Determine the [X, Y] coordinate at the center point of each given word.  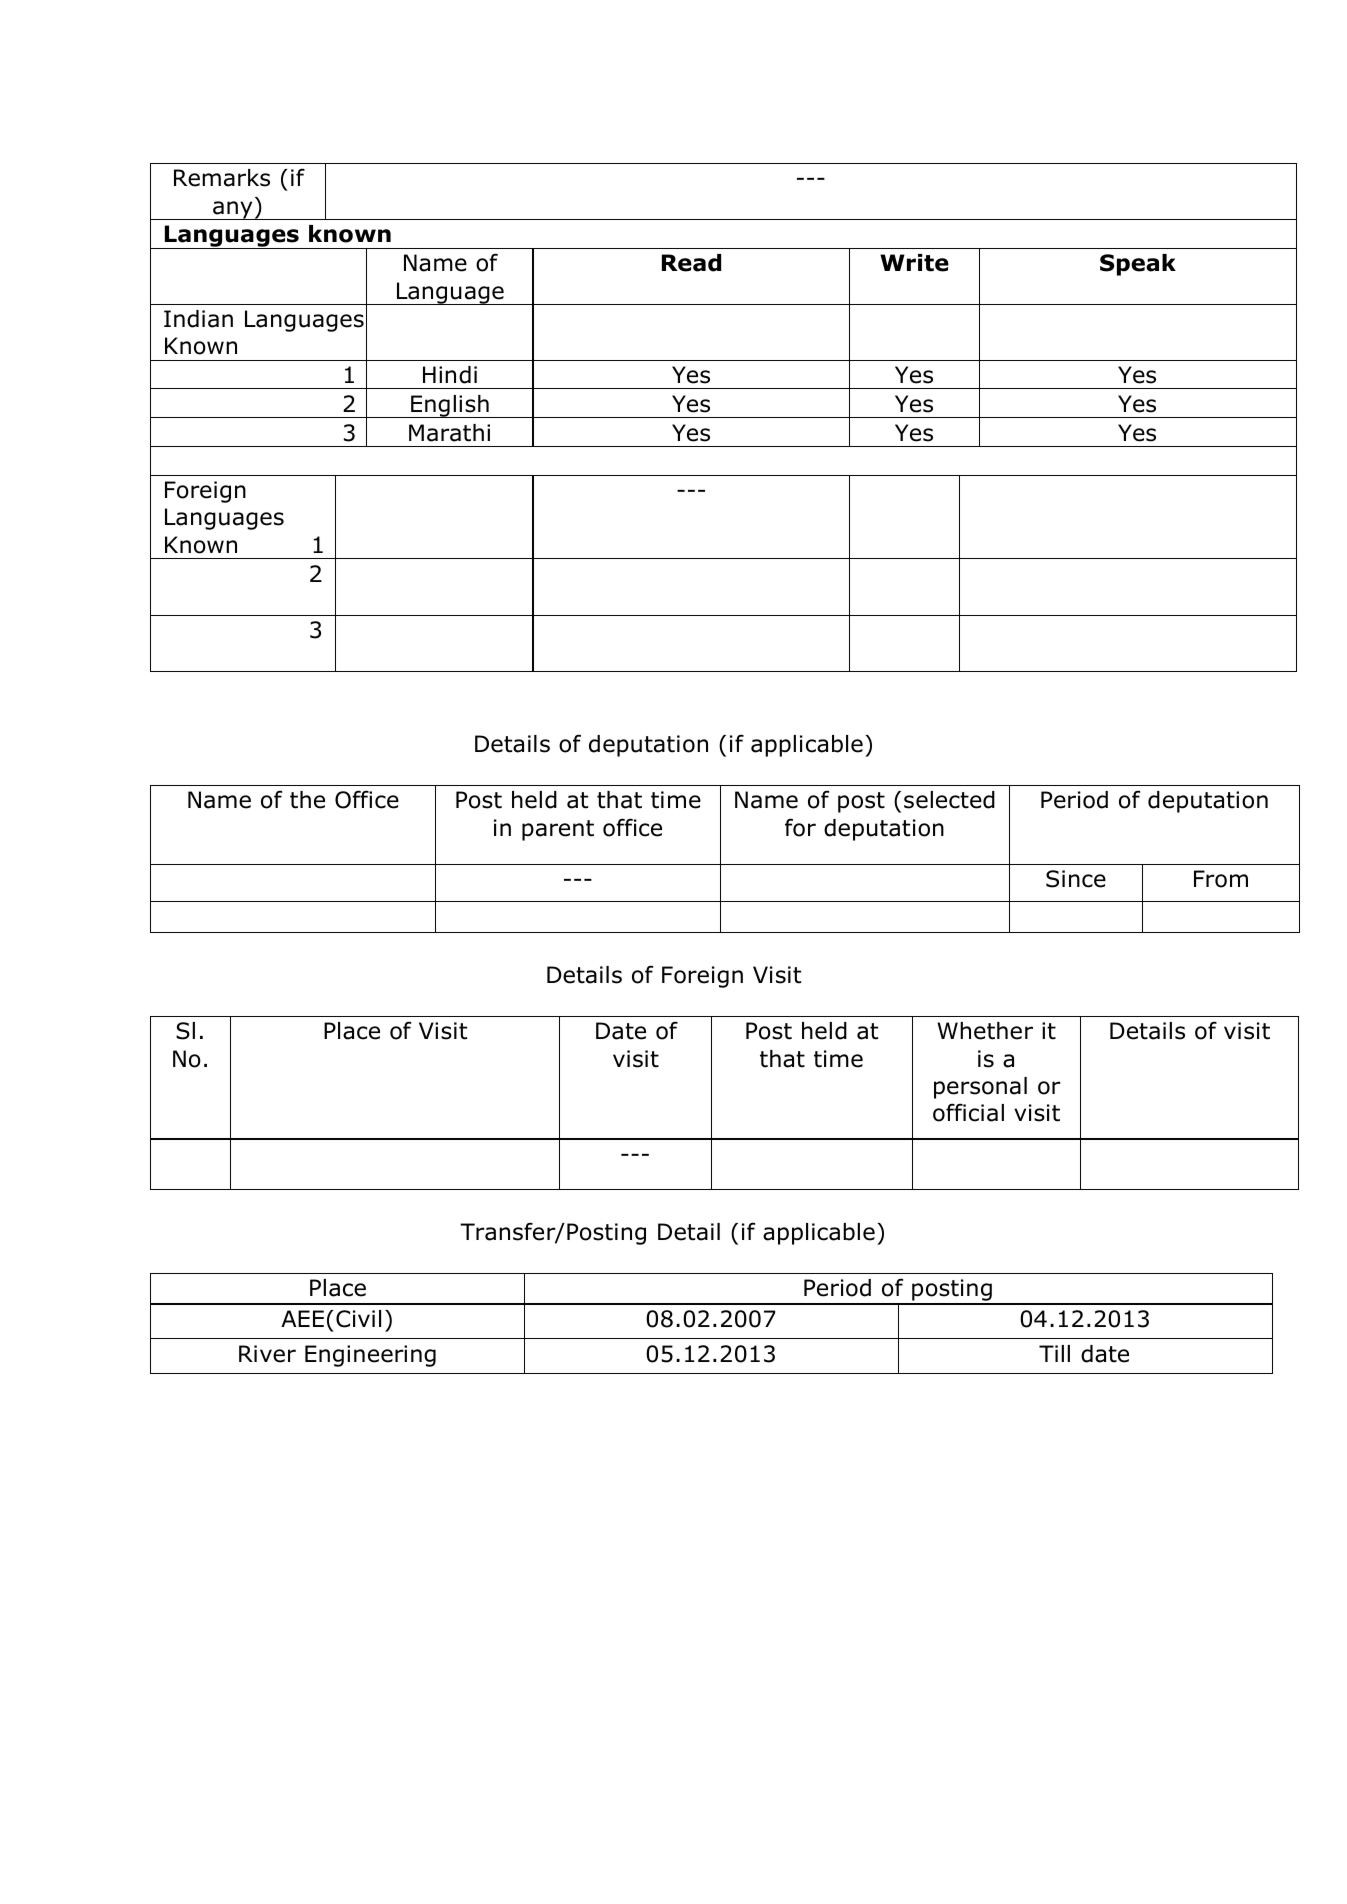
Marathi [449, 433]
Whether [985, 1031]
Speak [1138, 265]
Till [1054, 1353]
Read [691, 263]
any [233, 210]
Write [914, 263]
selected [949, 800]
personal [980, 1088]
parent [558, 830]
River [267, 1354]
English [450, 406]
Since [1076, 879]
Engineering [370, 1356]
